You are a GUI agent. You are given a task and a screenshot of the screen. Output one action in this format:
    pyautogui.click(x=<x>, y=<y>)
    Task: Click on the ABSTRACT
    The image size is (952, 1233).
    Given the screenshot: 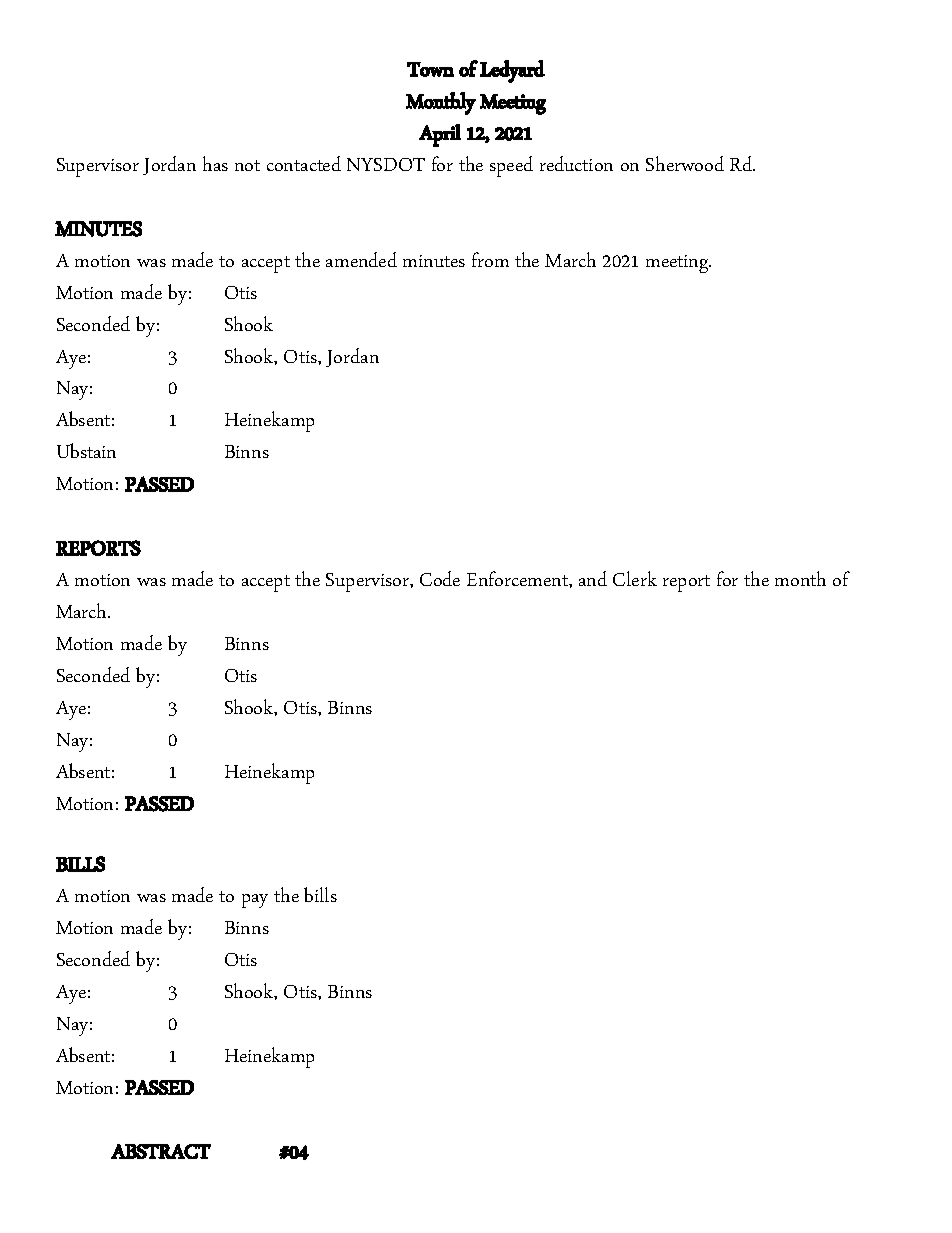 What is the action you would take?
    pyautogui.click(x=161, y=1151)
